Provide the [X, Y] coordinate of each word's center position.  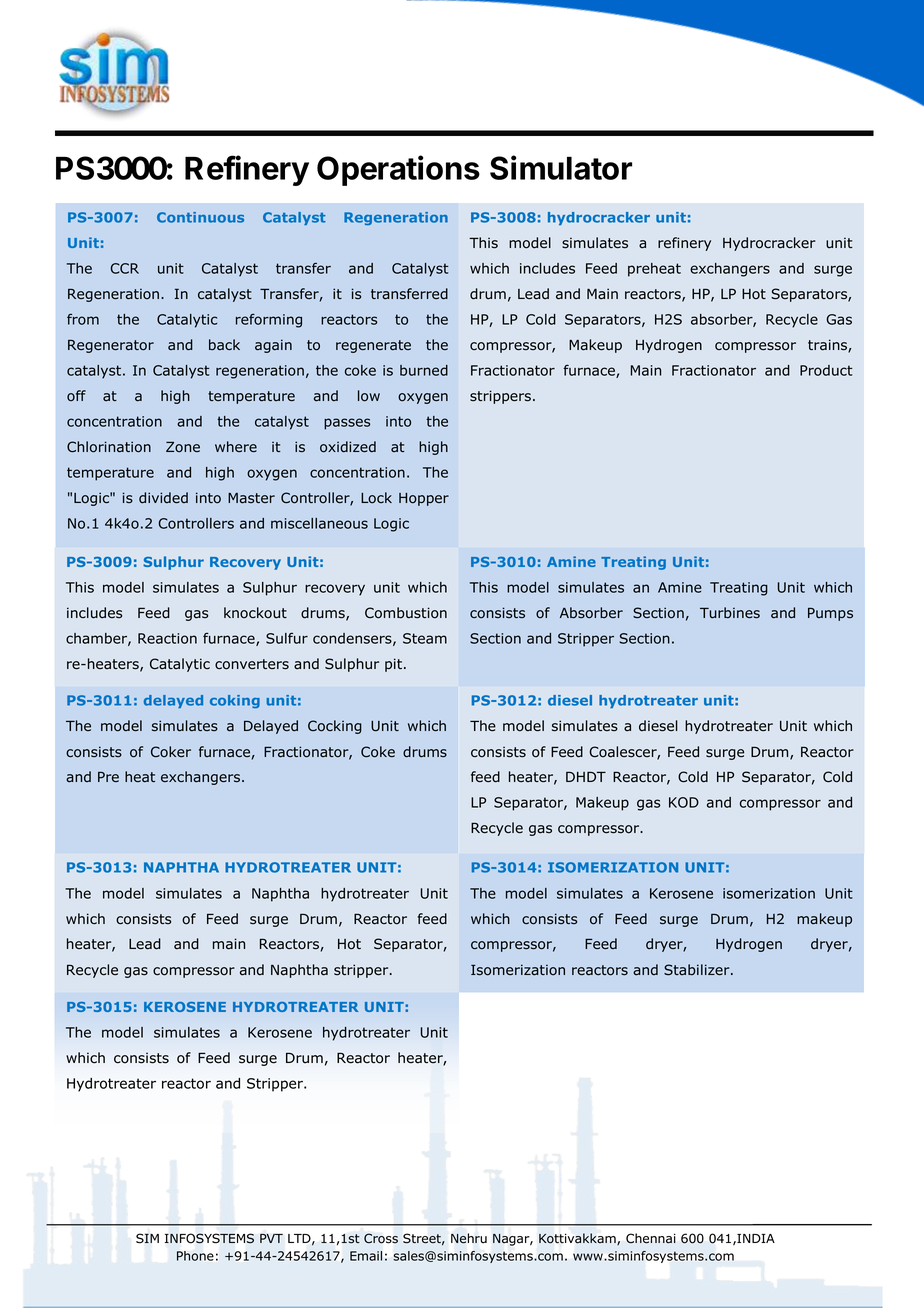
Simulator [561, 167]
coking [235, 701]
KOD [684, 802]
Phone [195, 1256]
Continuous [200, 217]
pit [393, 665]
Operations [398, 170]
